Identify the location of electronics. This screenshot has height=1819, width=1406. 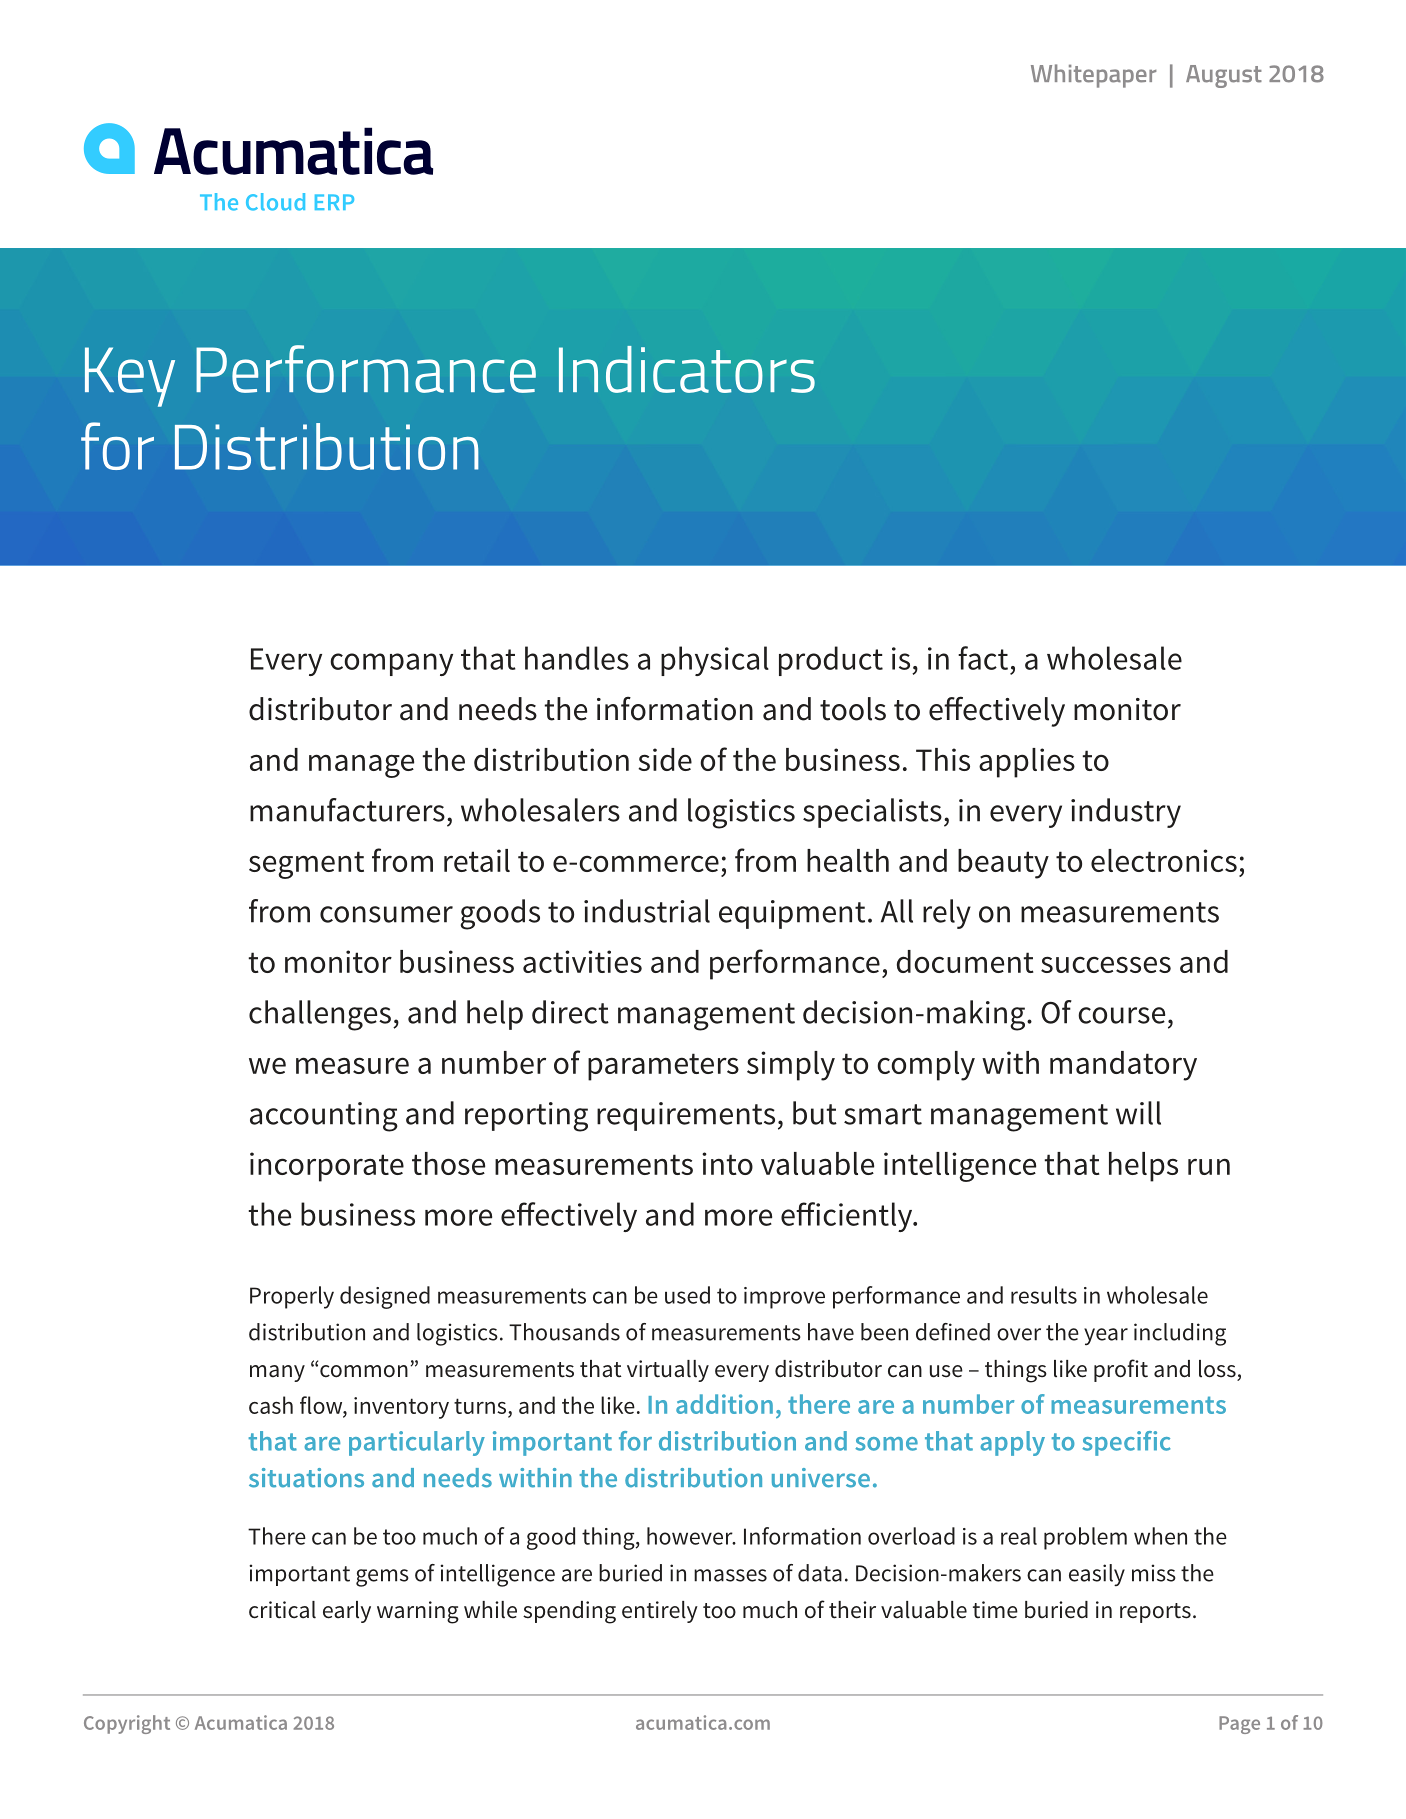
(1164, 860).
